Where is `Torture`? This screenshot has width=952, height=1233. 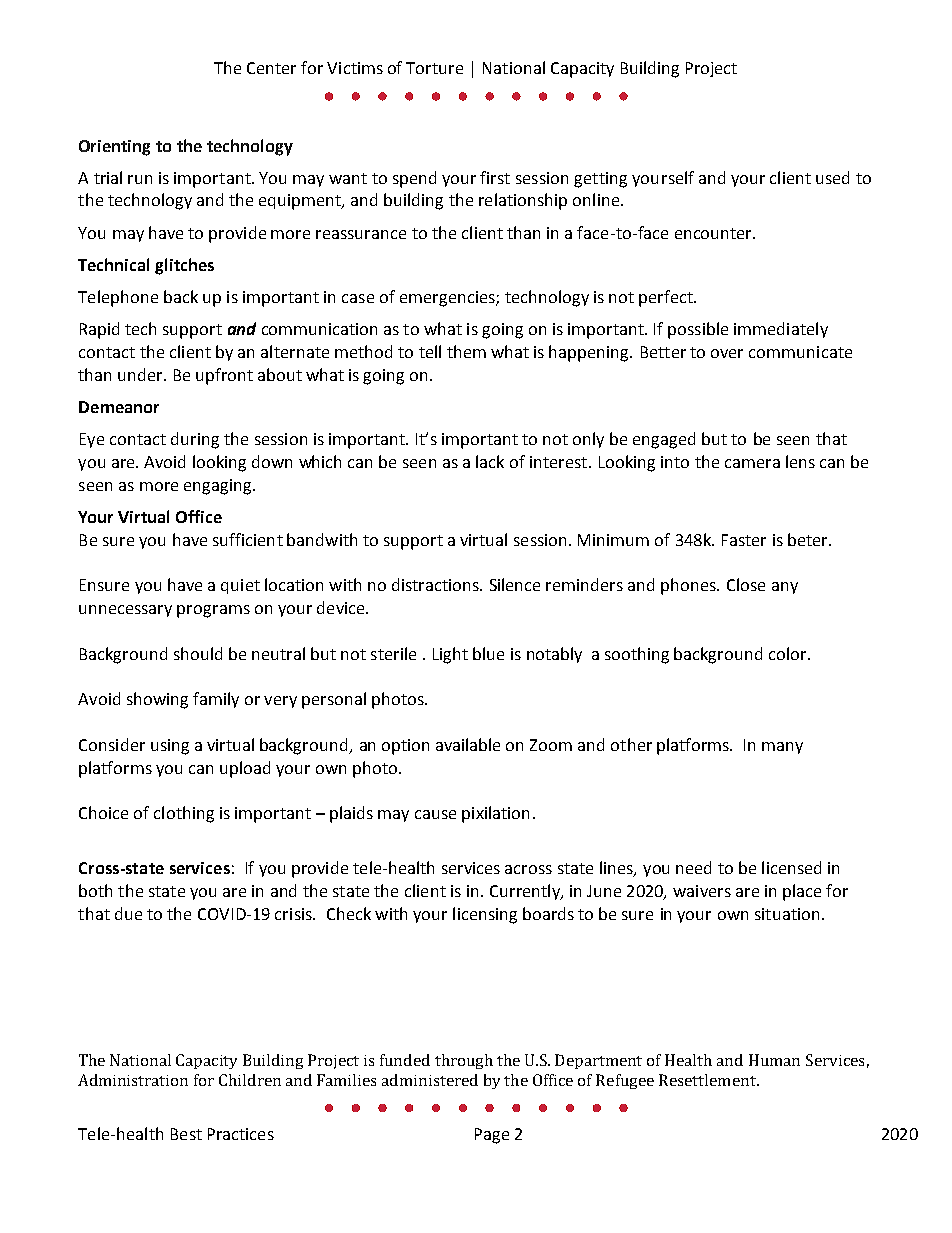
Torture is located at coordinates (434, 68).
